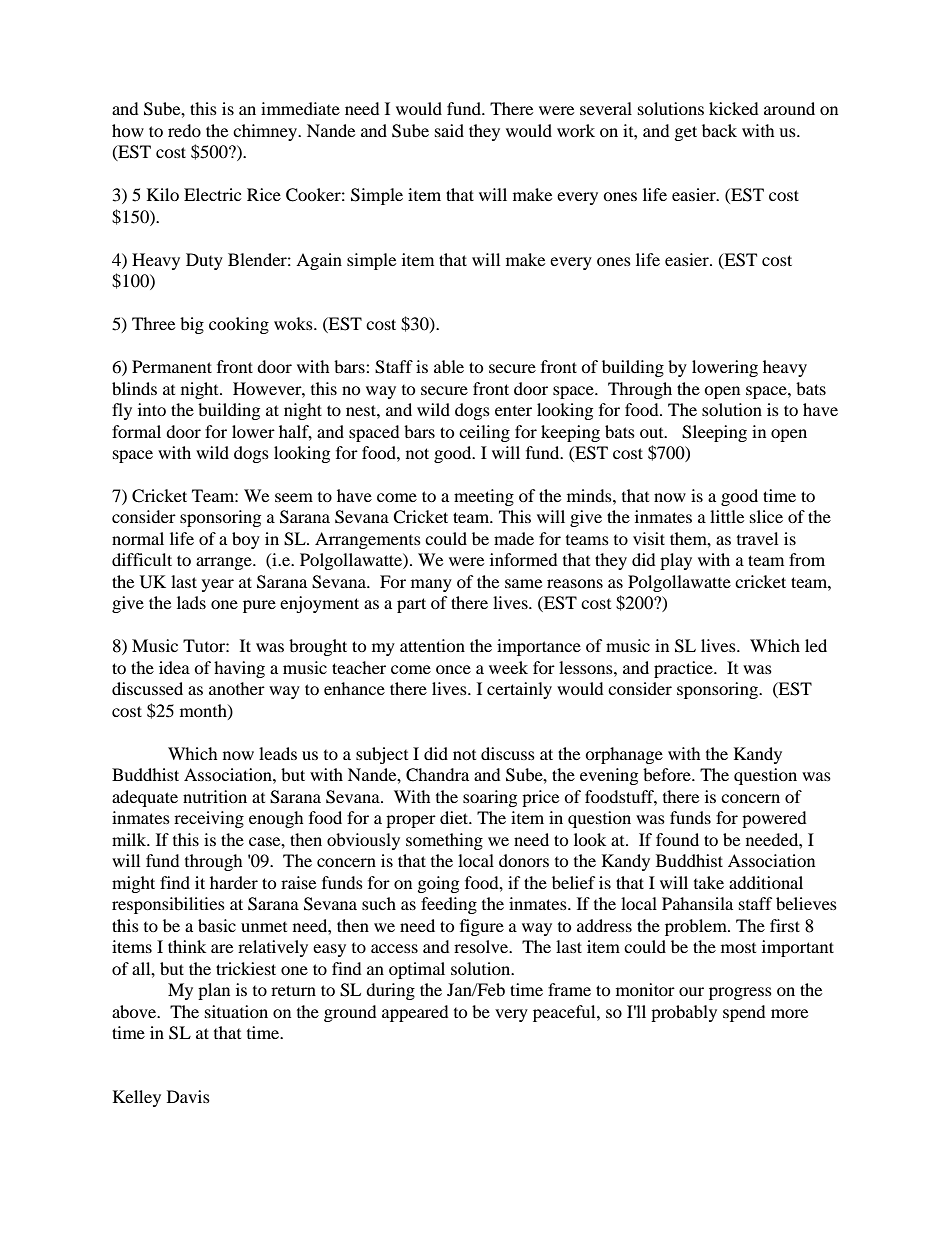 The image size is (952, 1233). What do you see at coordinates (184, 130) in the screenshot?
I see `redo` at bounding box center [184, 130].
